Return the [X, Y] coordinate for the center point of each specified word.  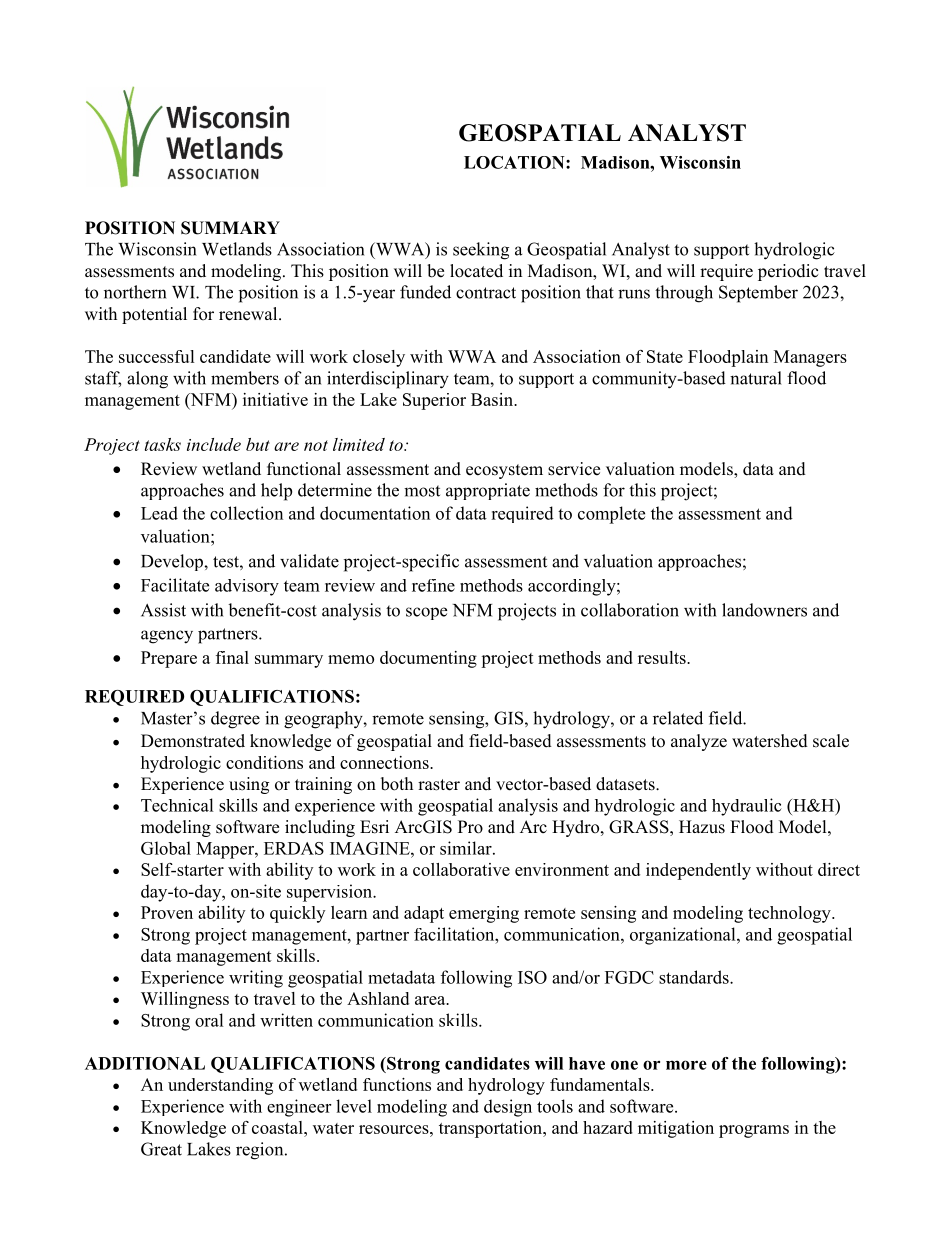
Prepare [169, 659]
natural [756, 378]
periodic [788, 272]
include [214, 444]
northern [135, 292]
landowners [764, 610]
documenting [428, 659]
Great [161, 1149]
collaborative [461, 869]
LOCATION [515, 162]
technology [790, 914]
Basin [493, 399]
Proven [167, 912]
